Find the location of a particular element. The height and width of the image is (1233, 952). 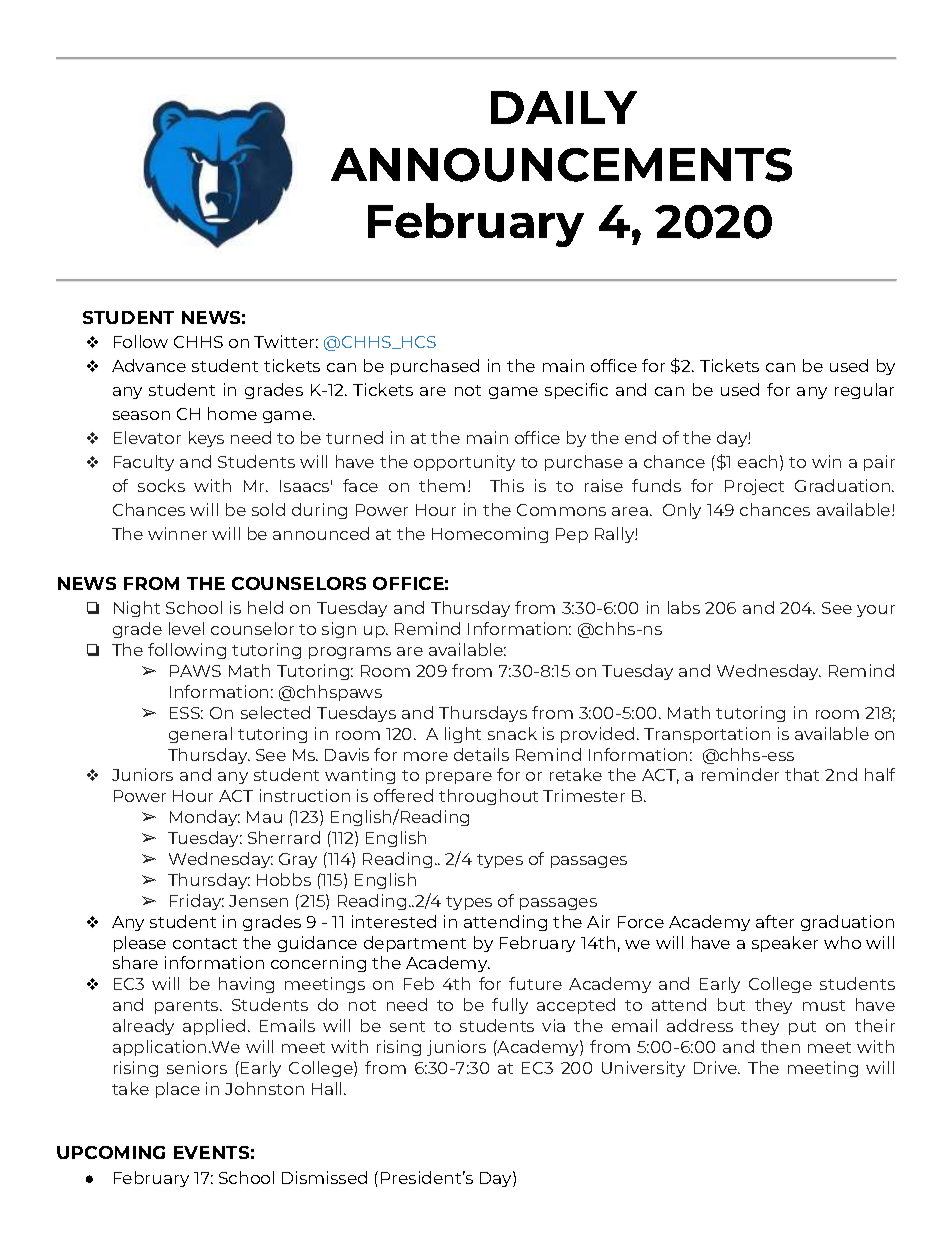

This is located at coordinates (507, 485).
